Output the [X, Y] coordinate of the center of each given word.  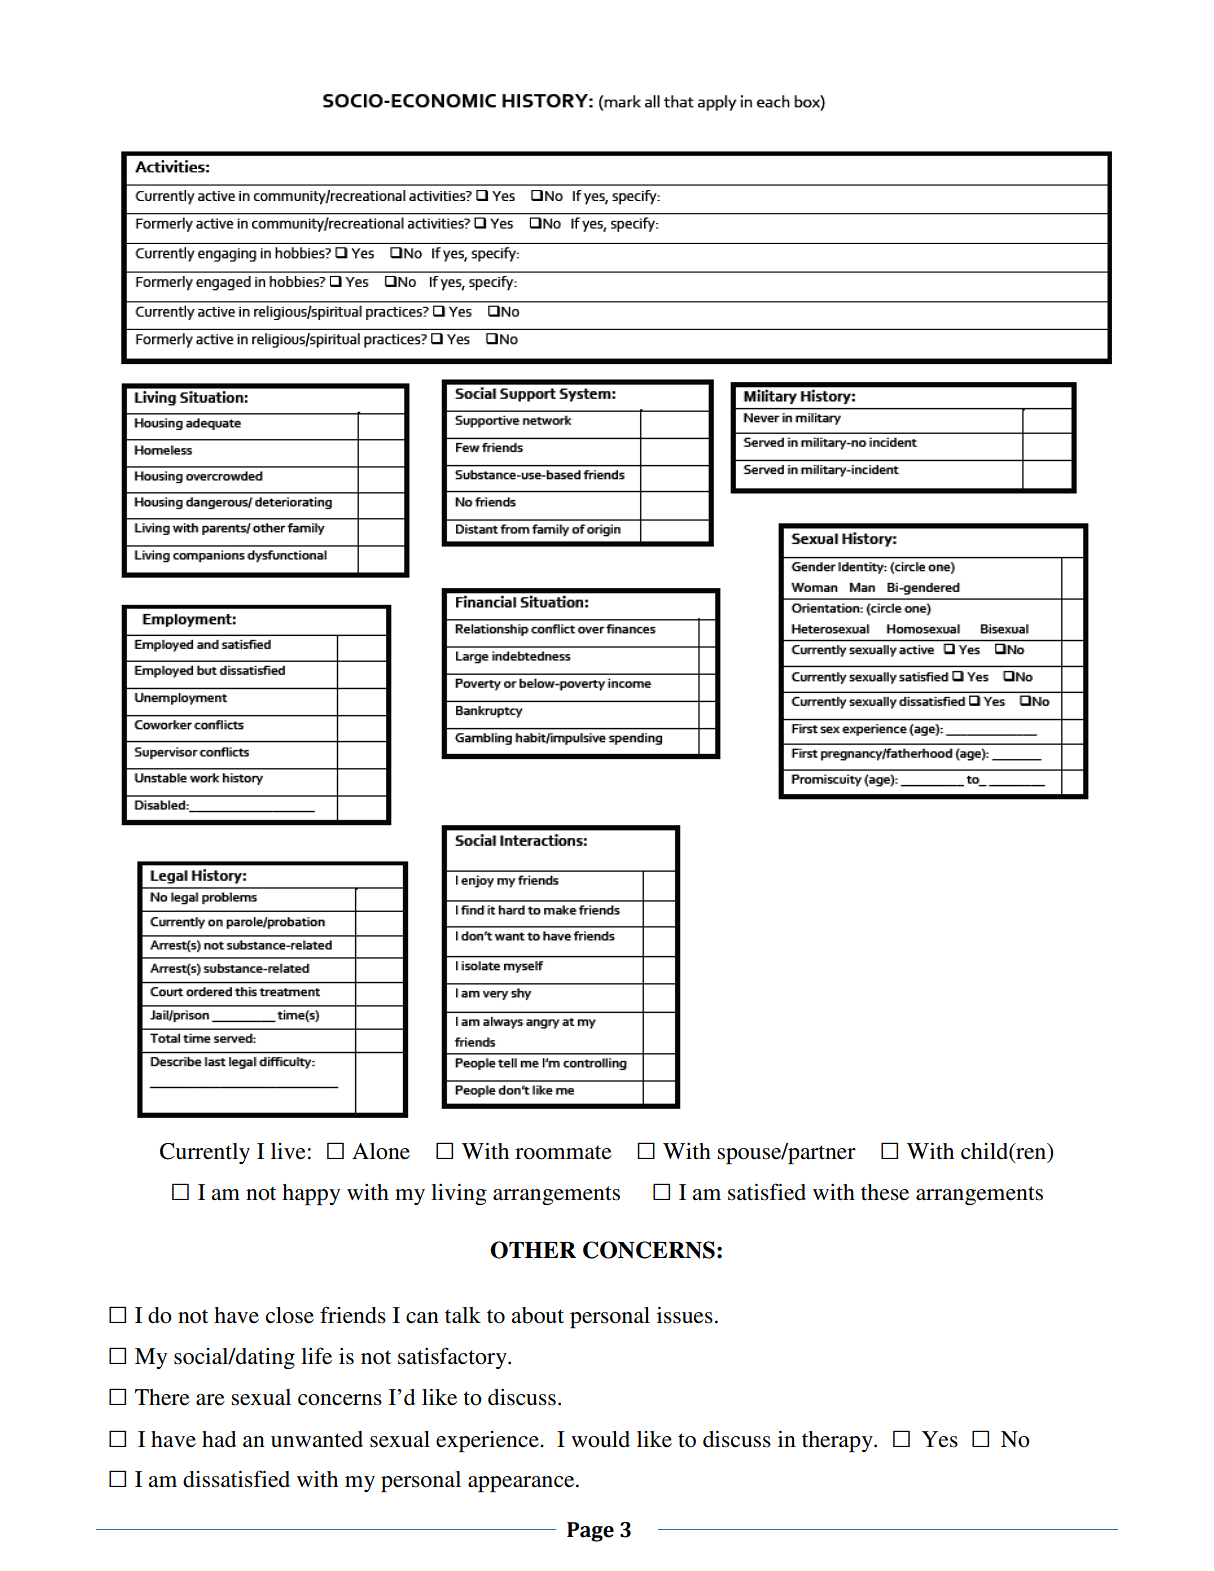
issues [685, 1315]
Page [590, 1532]
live [288, 1151]
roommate [563, 1152]
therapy [838, 1442]
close [290, 1315]
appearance [522, 1484]
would [600, 1439]
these [885, 1192]
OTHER [533, 1250]
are [210, 1400]
